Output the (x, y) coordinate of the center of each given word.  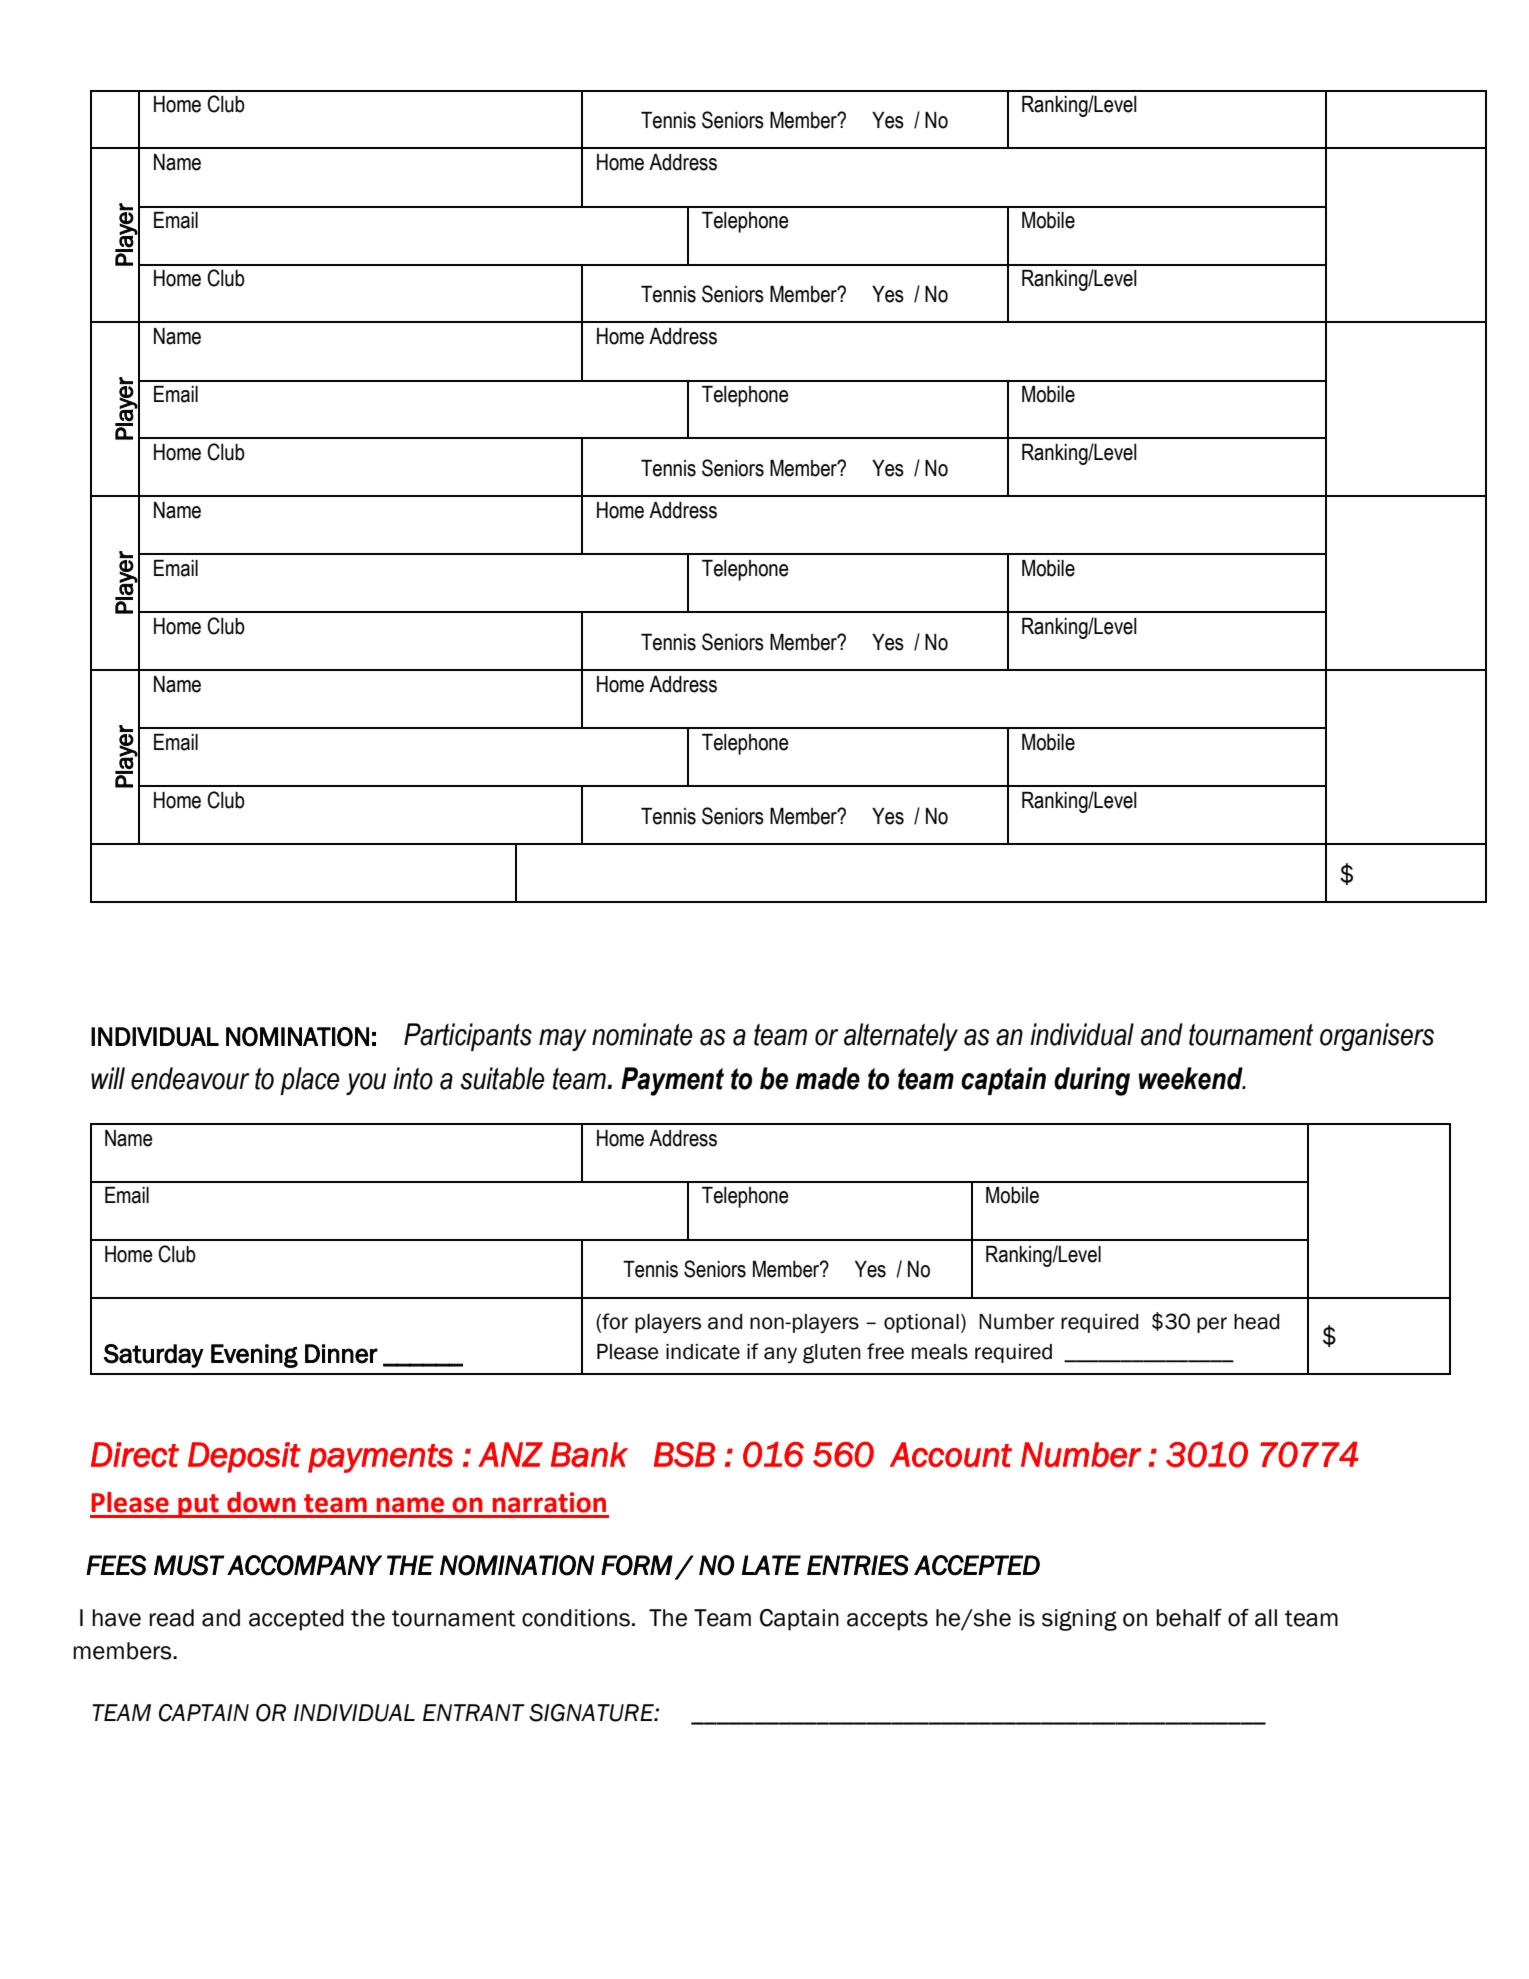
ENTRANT (474, 1712)
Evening (254, 1356)
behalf (1189, 1618)
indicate (703, 1352)
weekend (1191, 1078)
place (310, 1081)
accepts (887, 1620)
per (1212, 1325)
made (828, 1078)
